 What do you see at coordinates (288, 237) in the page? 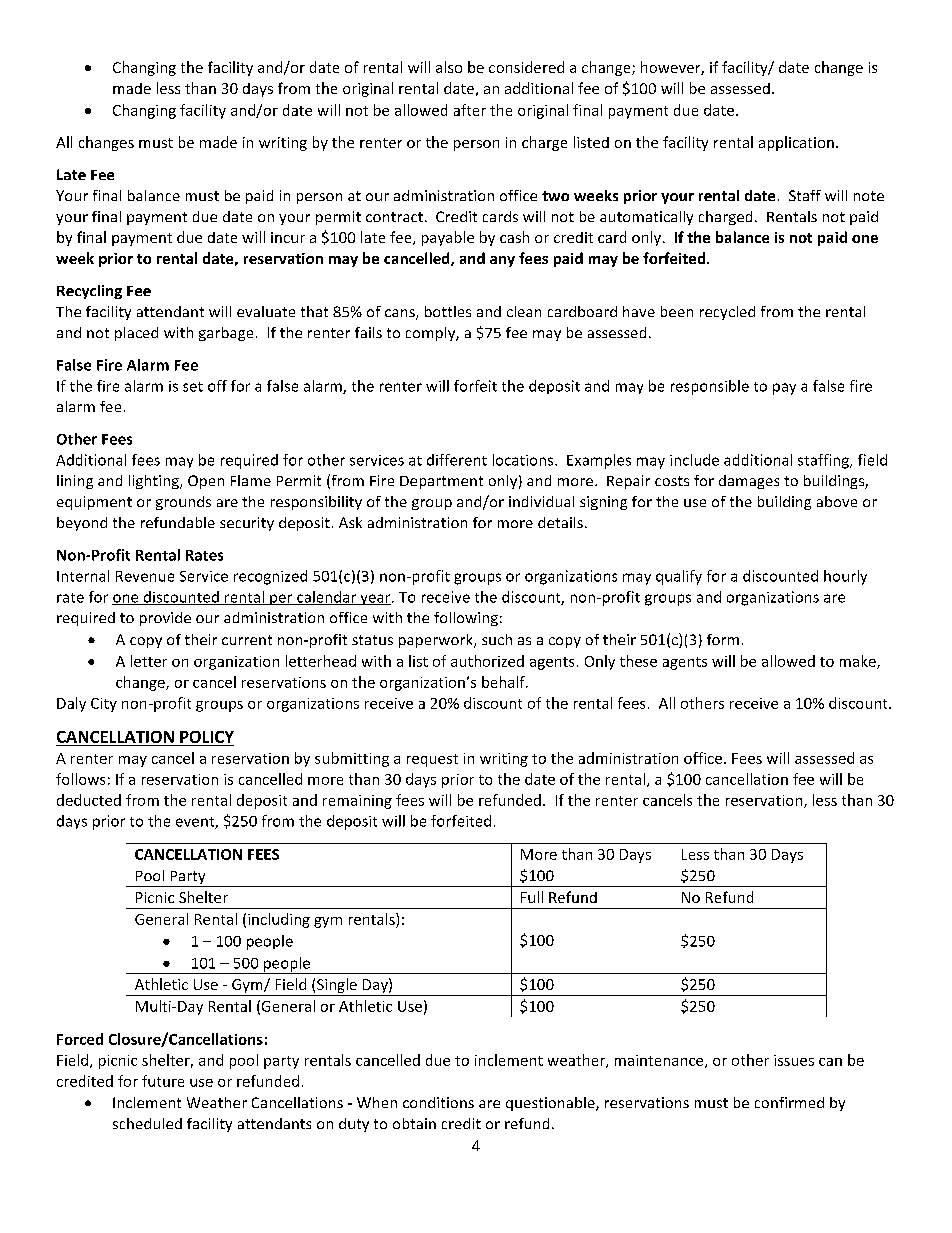
I see `incur` at bounding box center [288, 237].
